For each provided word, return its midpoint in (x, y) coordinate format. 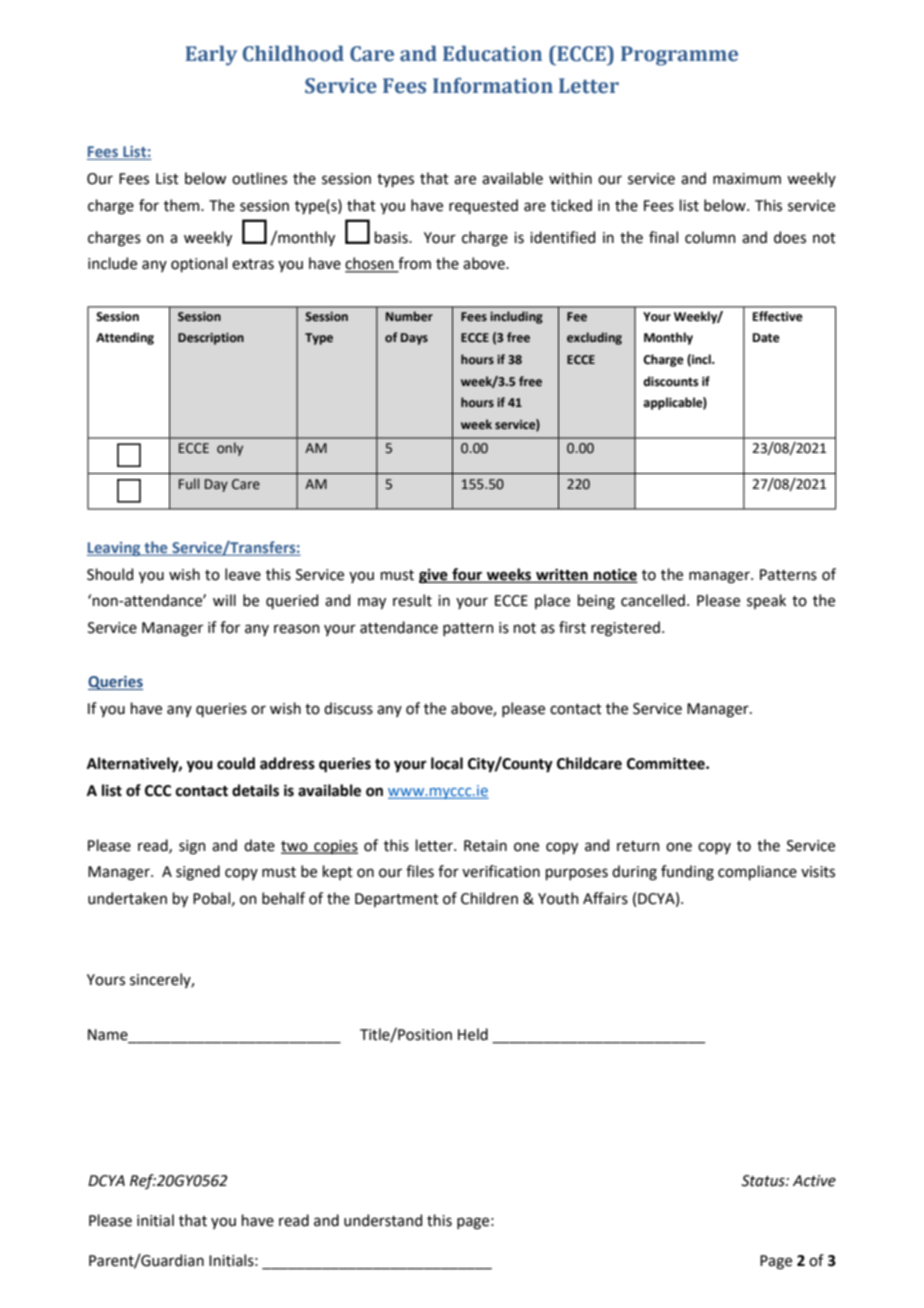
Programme (679, 56)
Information (493, 85)
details (255, 790)
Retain (485, 846)
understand (383, 1220)
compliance (757, 872)
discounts (671, 381)
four (467, 575)
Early (211, 55)
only (230, 449)
